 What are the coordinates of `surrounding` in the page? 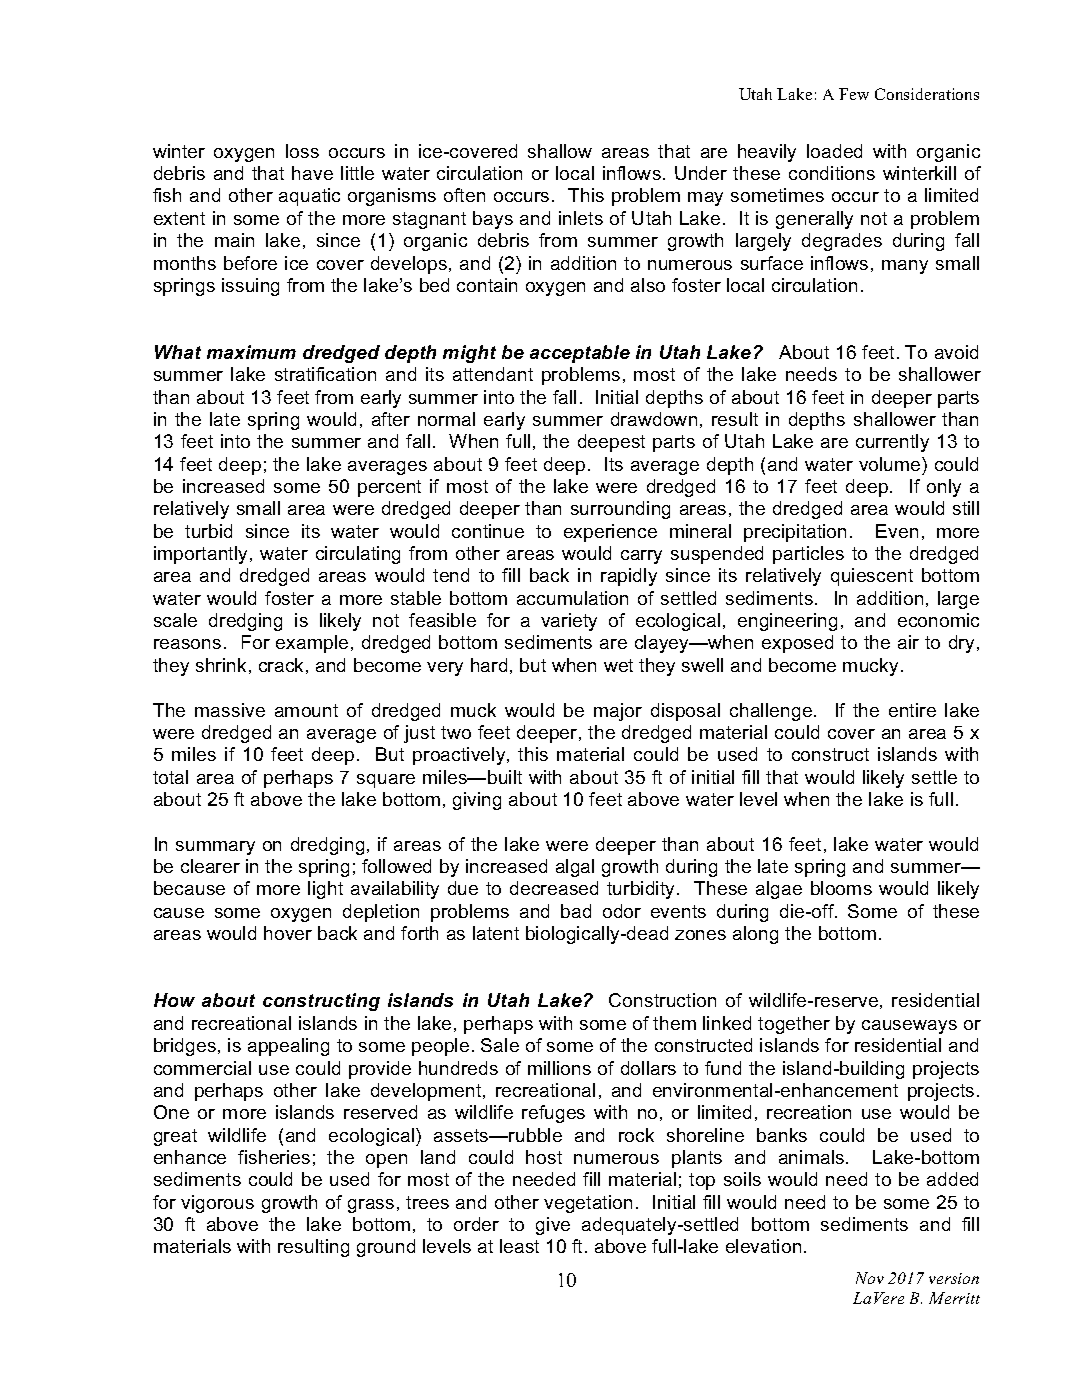 It's located at (620, 510).
